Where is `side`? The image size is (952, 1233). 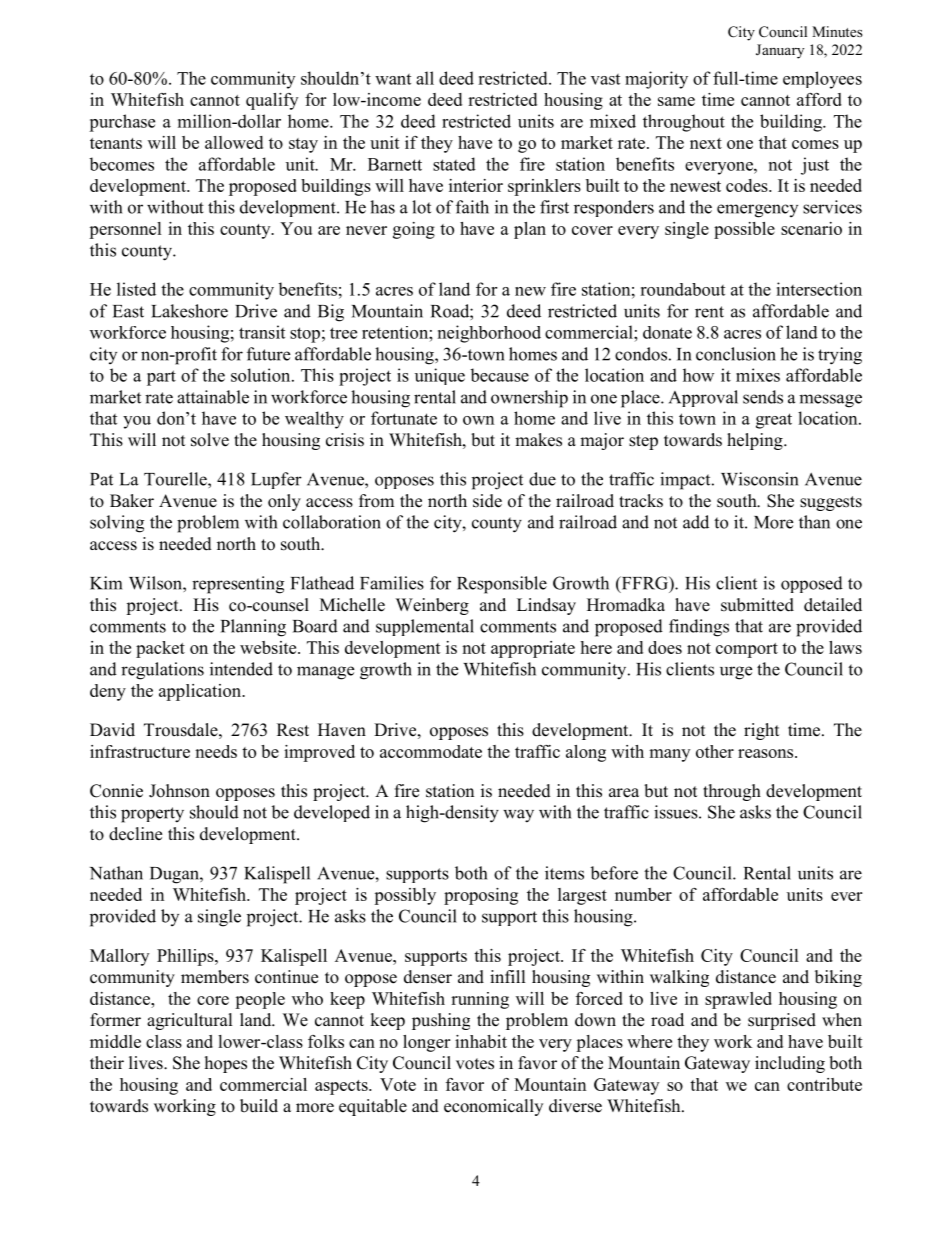 side is located at coordinates (487, 501).
